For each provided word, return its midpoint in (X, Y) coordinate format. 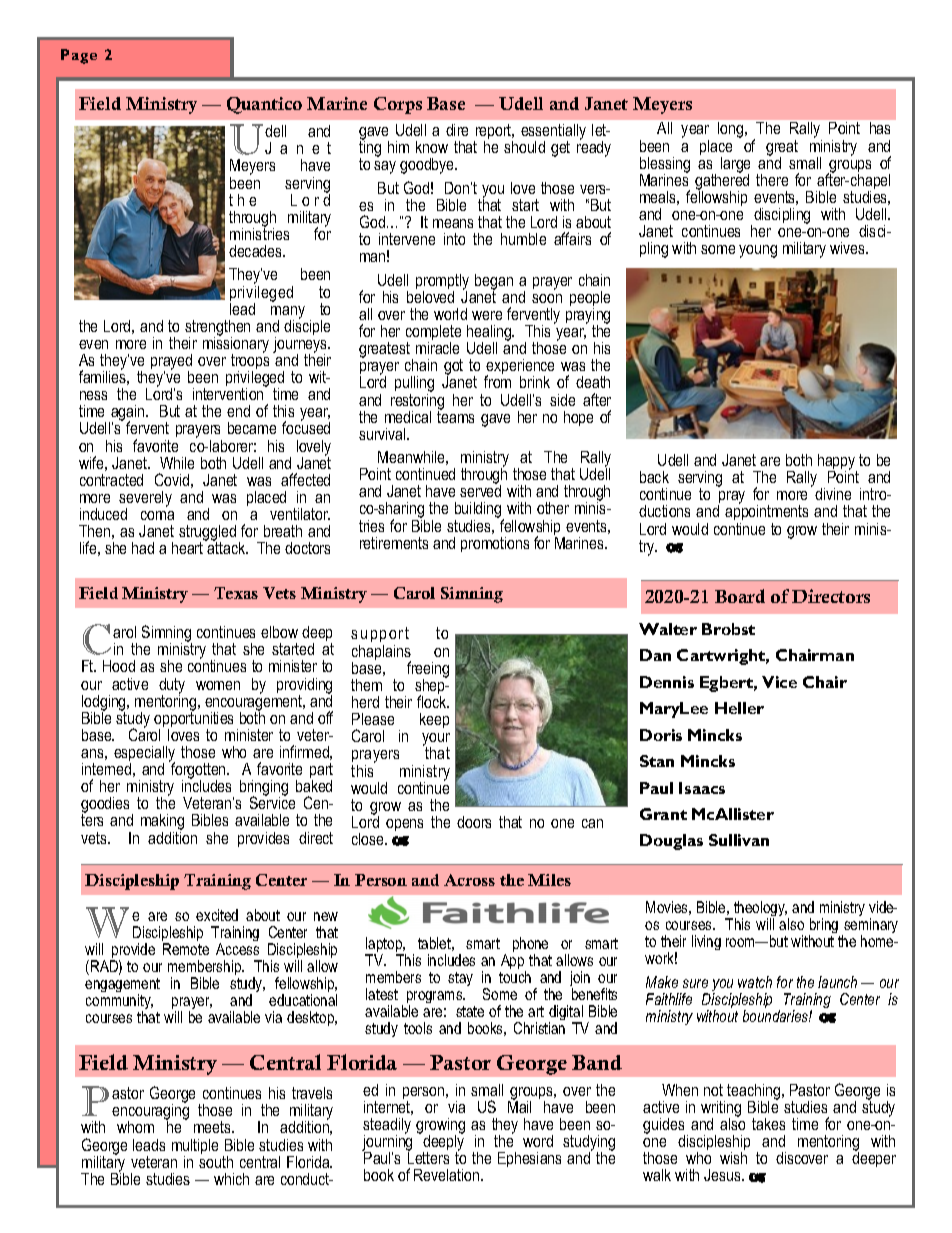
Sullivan (739, 840)
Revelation (448, 1175)
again (128, 414)
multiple (195, 1148)
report (494, 133)
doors (474, 822)
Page (79, 56)
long (732, 130)
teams (455, 416)
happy (837, 463)
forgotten (198, 771)
